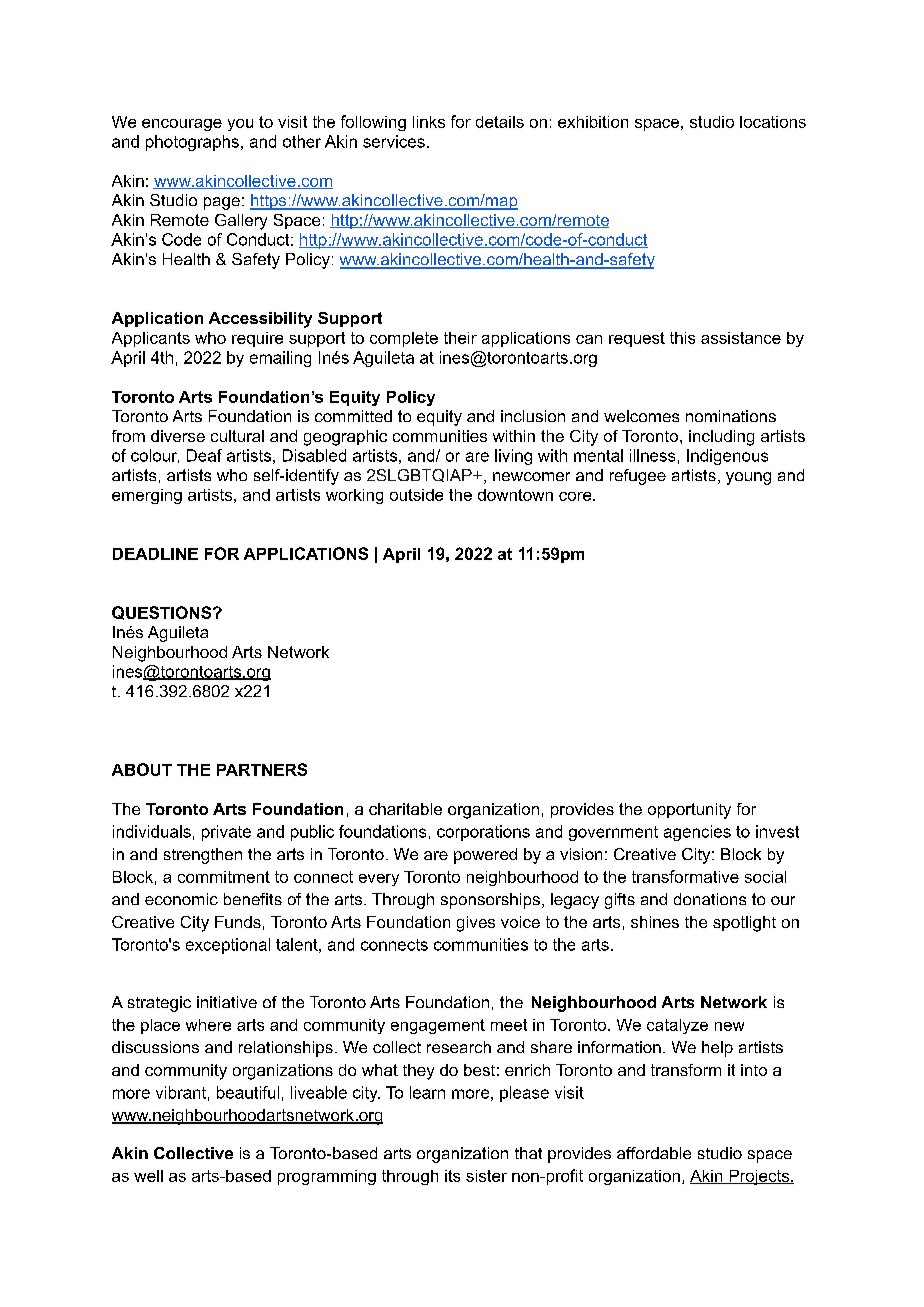  Describe the element at coordinates (727, 457) in the screenshot. I see `Indigenous` at that location.
